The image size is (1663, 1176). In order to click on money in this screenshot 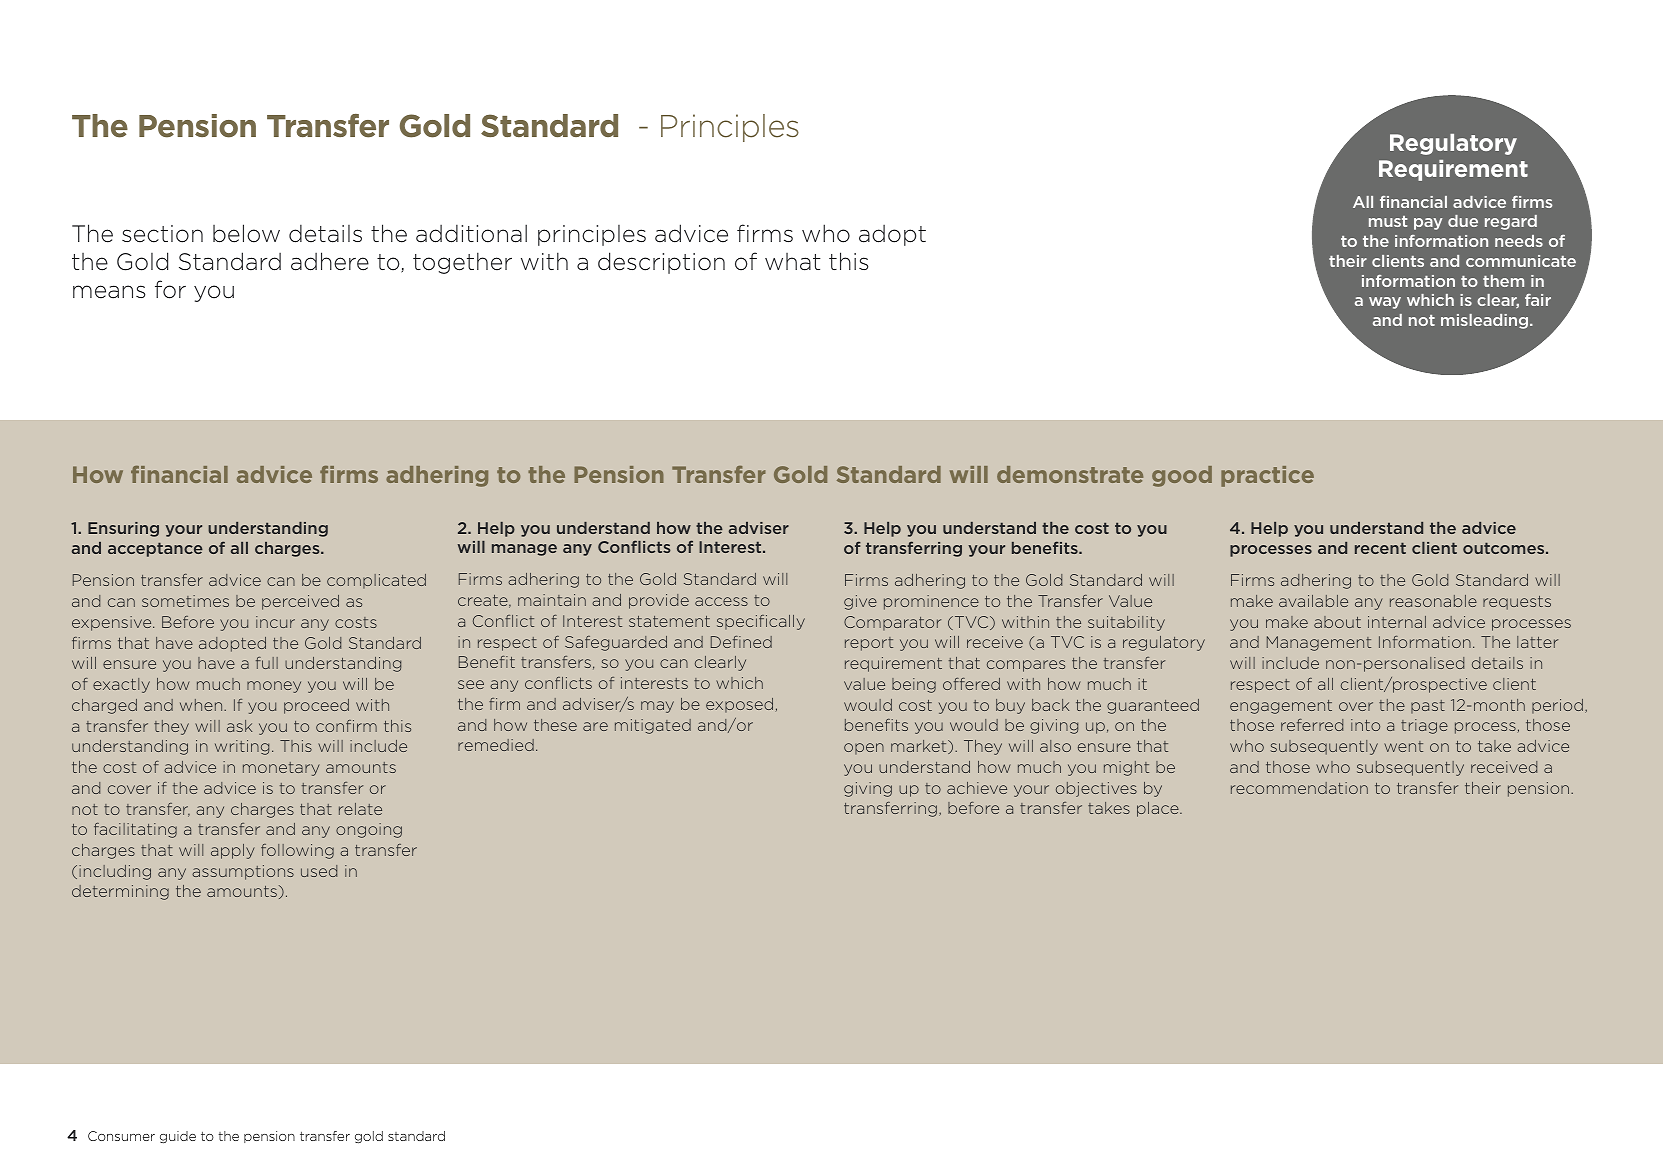, I will do `click(274, 687)`.
